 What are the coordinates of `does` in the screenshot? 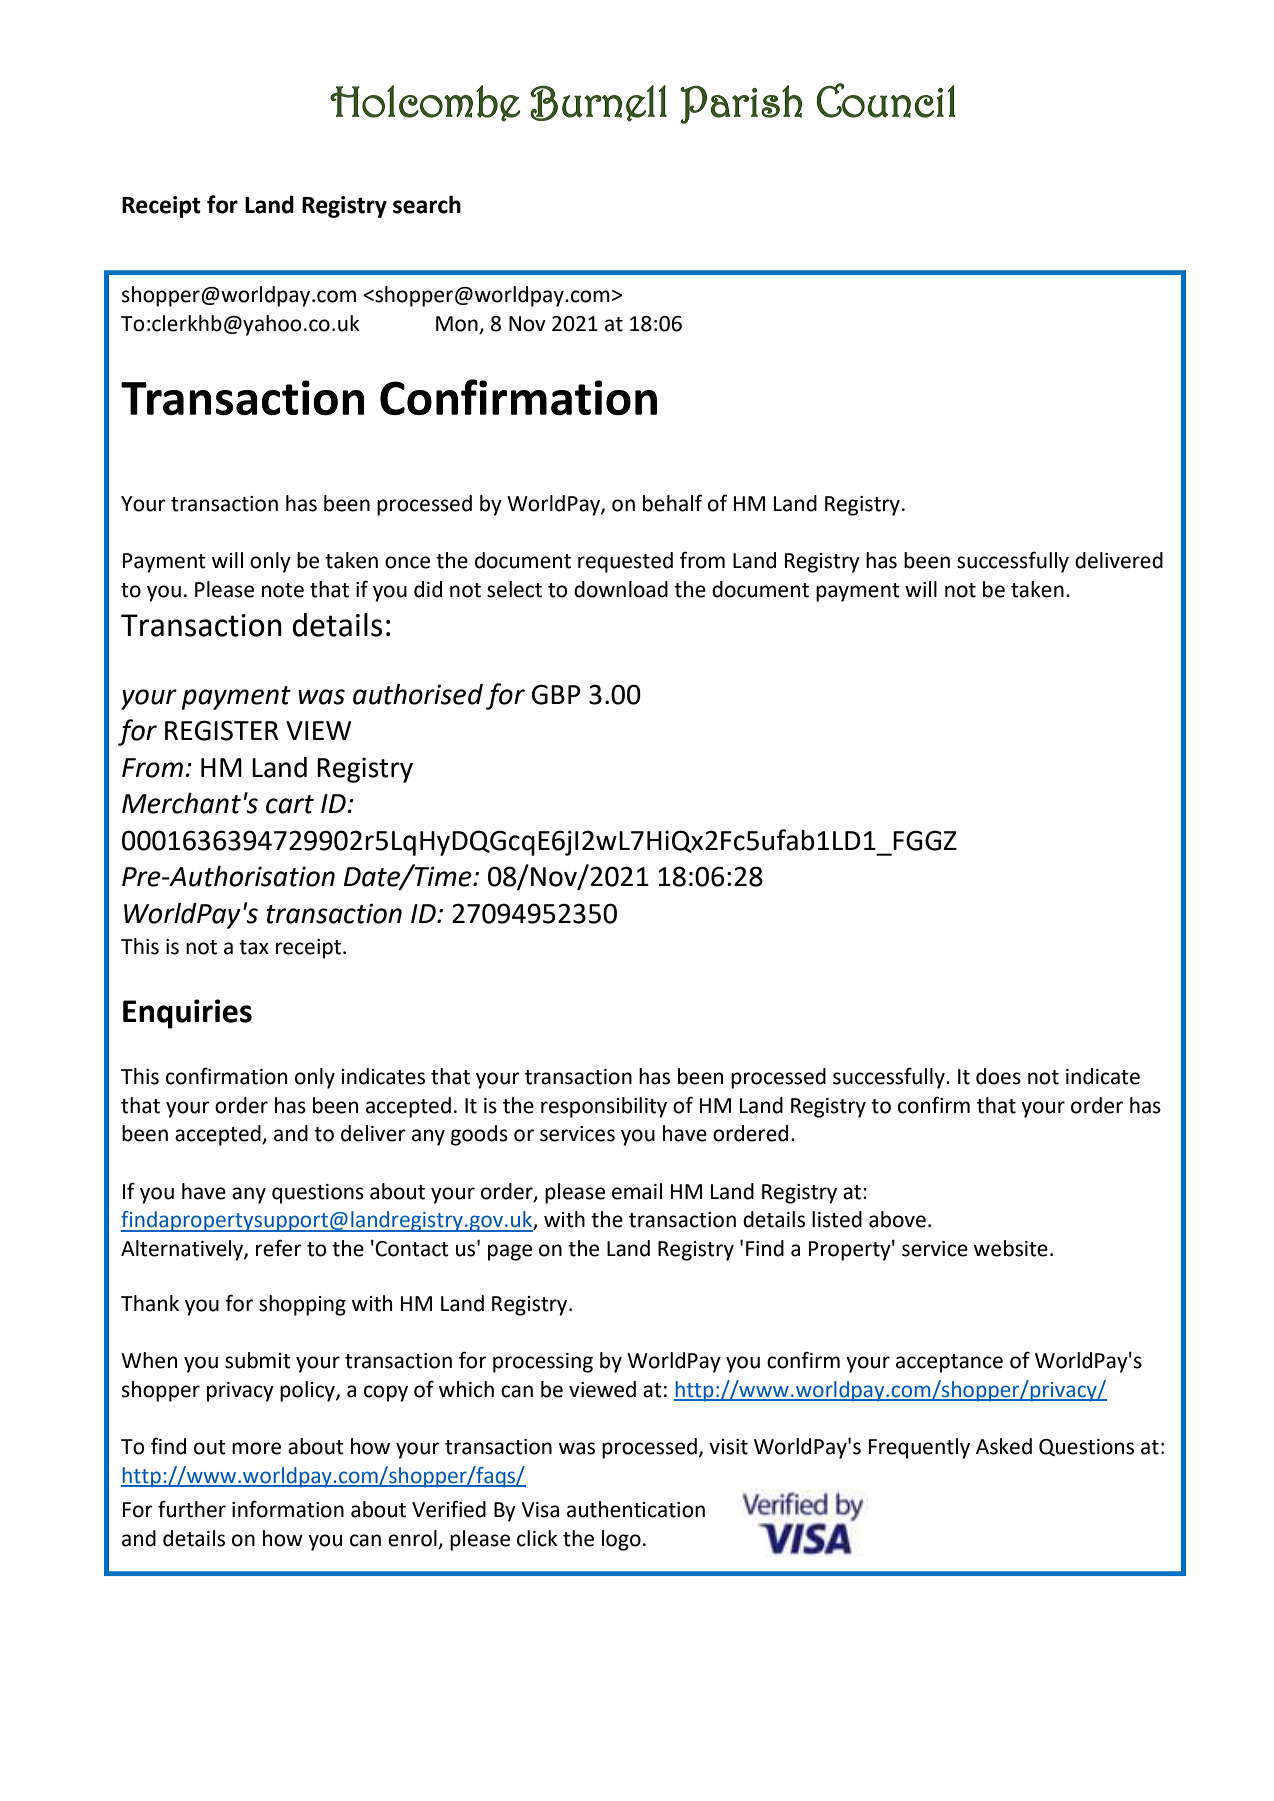 It's located at (998, 1076).
